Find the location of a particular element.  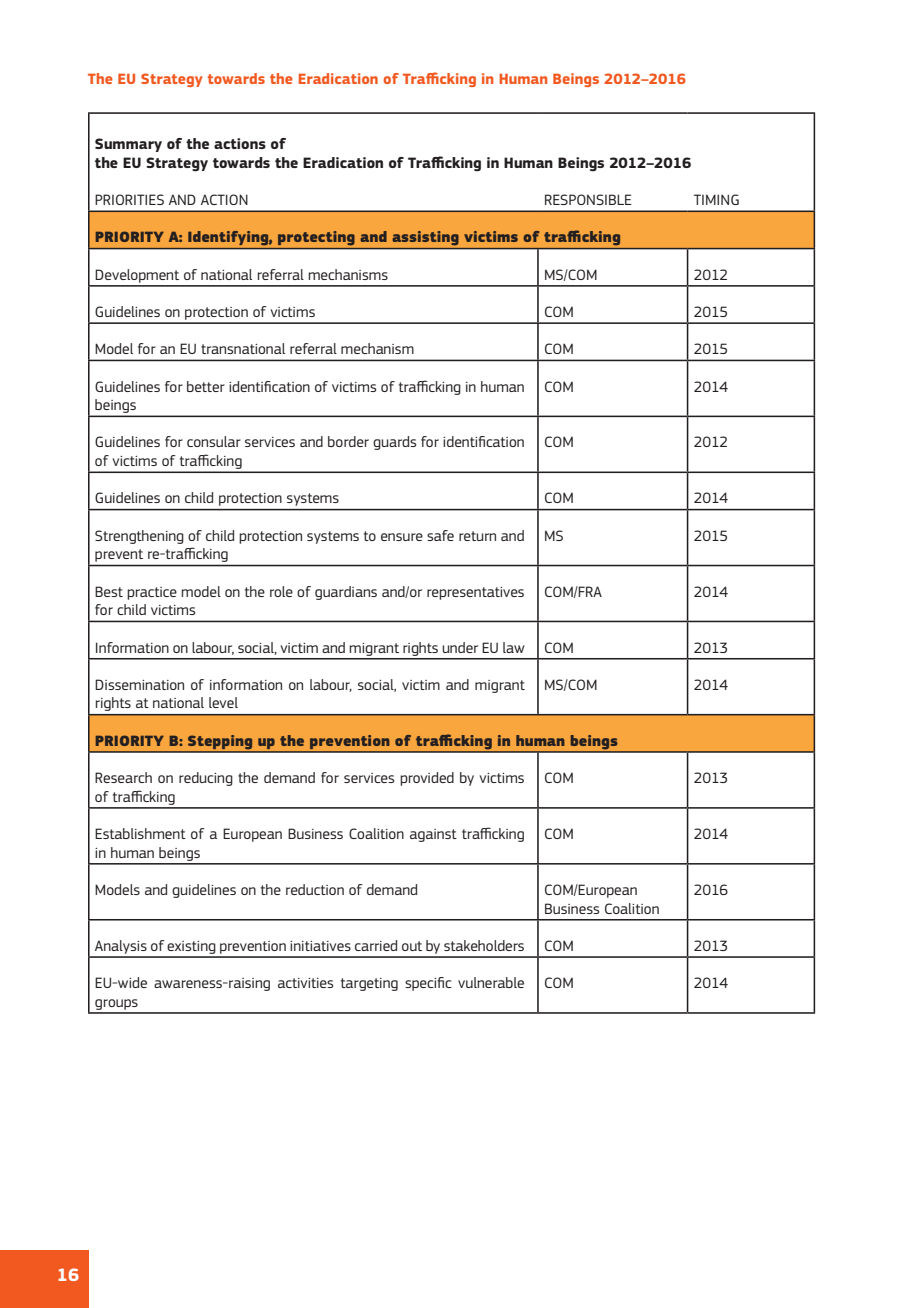

reducing is located at coordinates (206, 779).
